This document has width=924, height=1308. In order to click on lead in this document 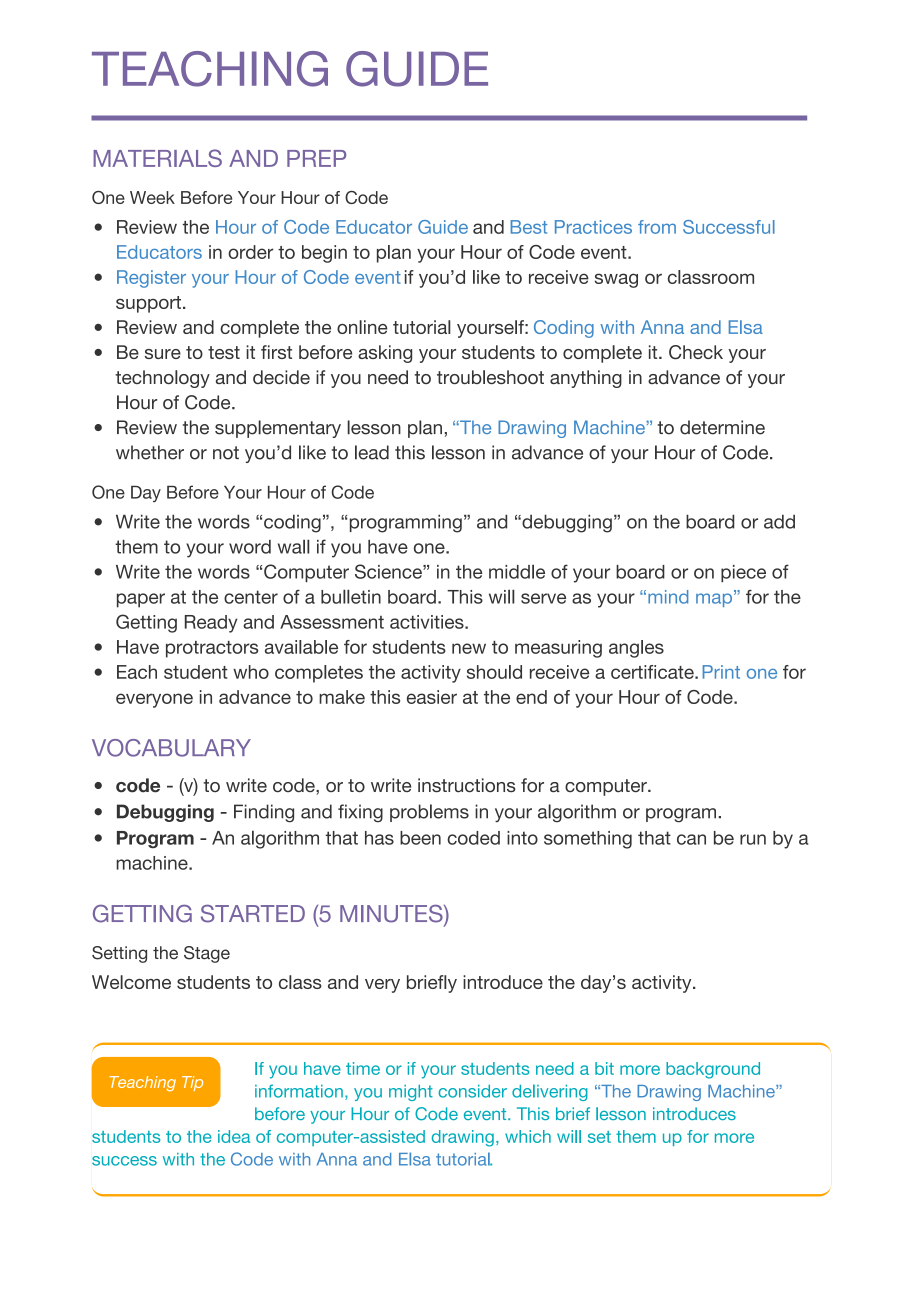, I will do `click(372, 452)`.
